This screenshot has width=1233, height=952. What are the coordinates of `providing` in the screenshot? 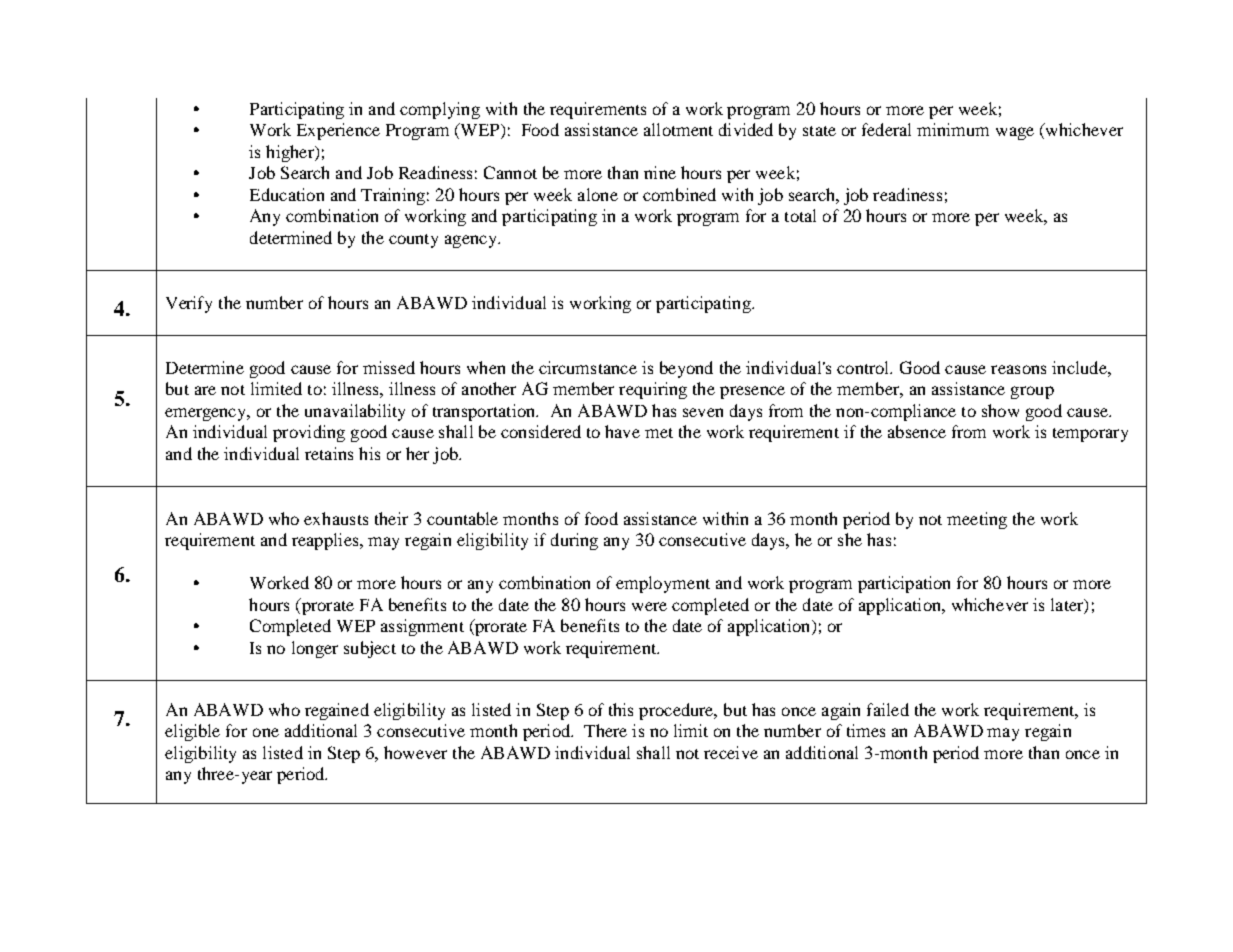 It's located at (309, 433).
